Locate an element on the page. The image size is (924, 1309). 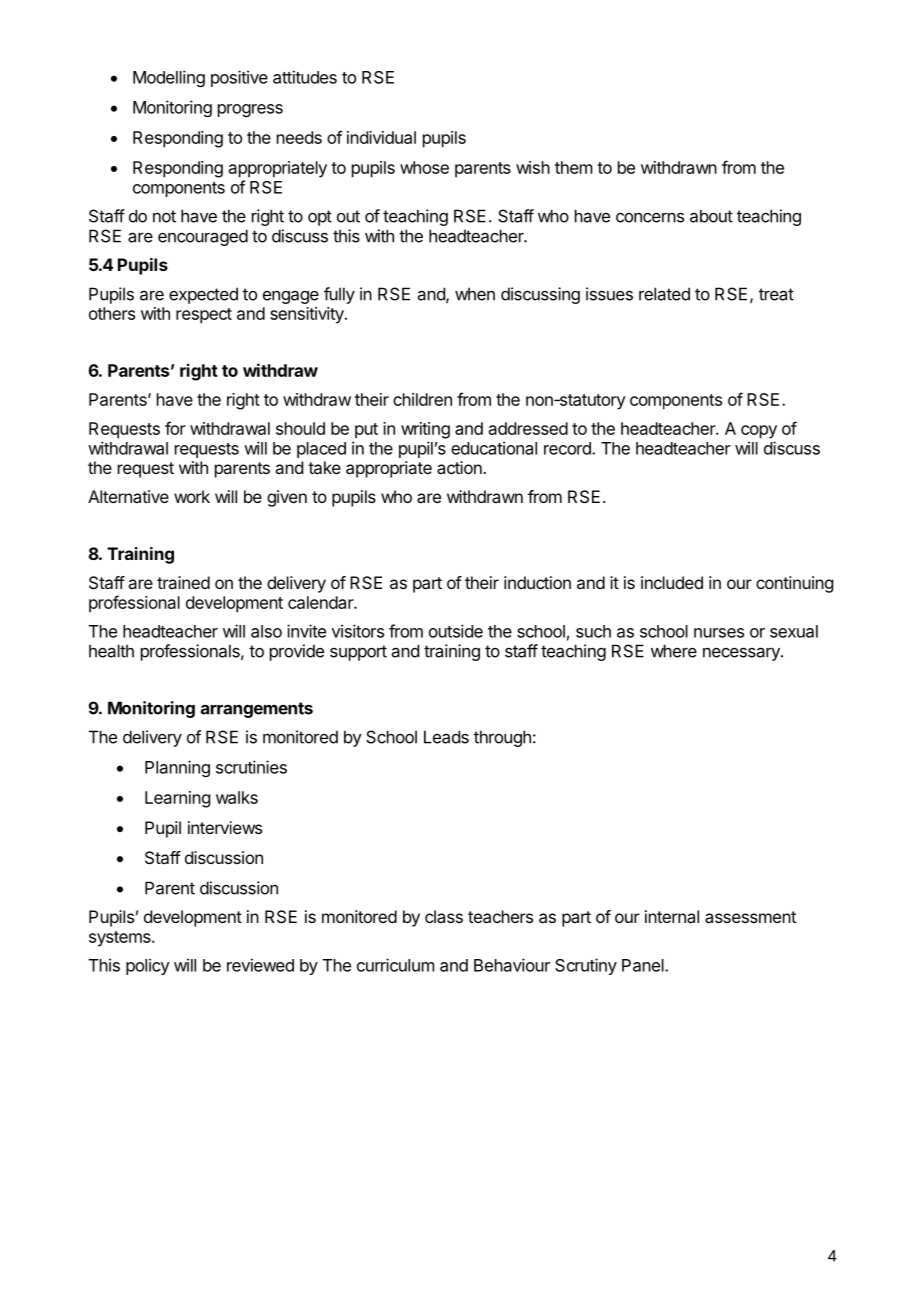
trained is located at coordinates (183, 582).
